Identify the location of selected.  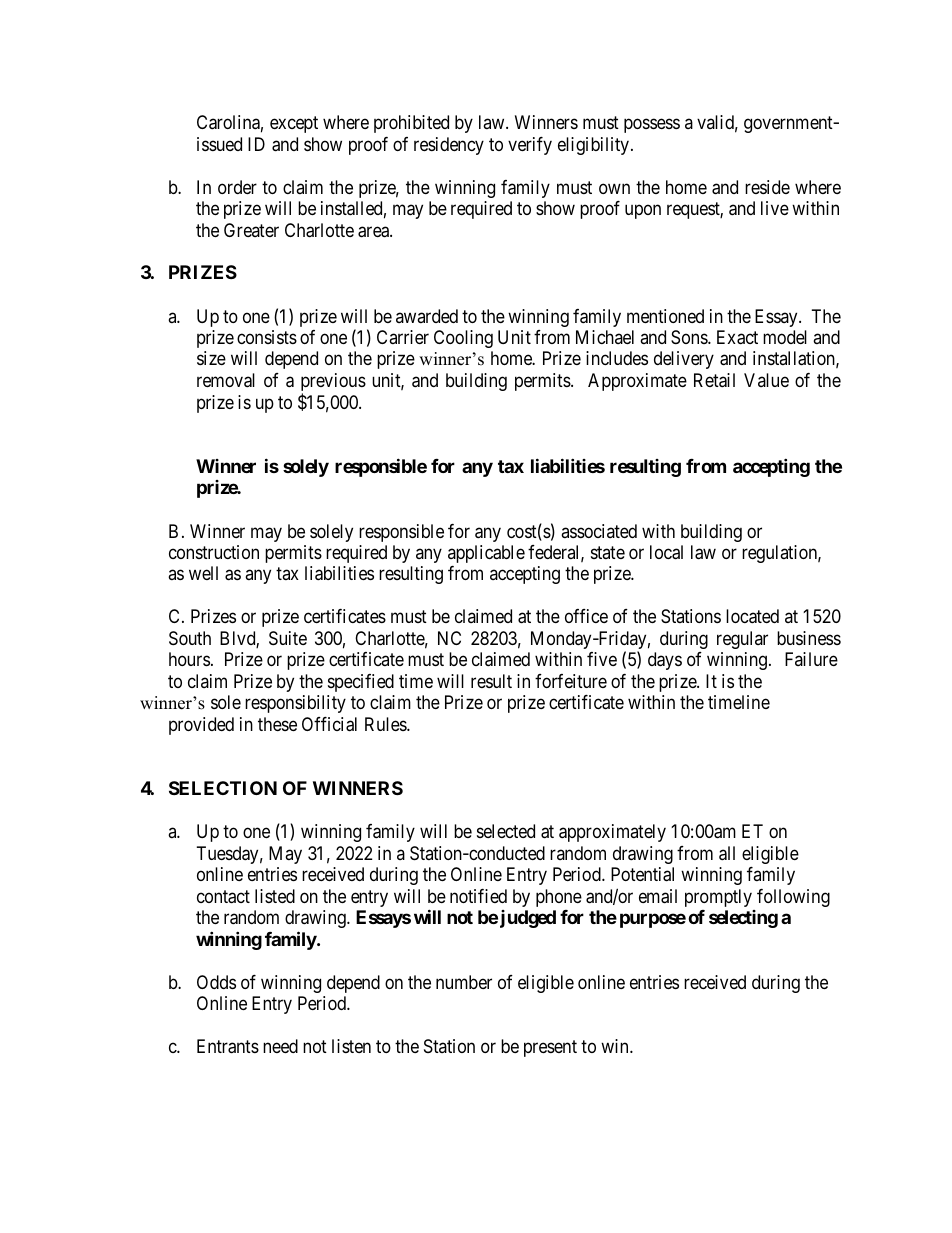
(506, 831).
